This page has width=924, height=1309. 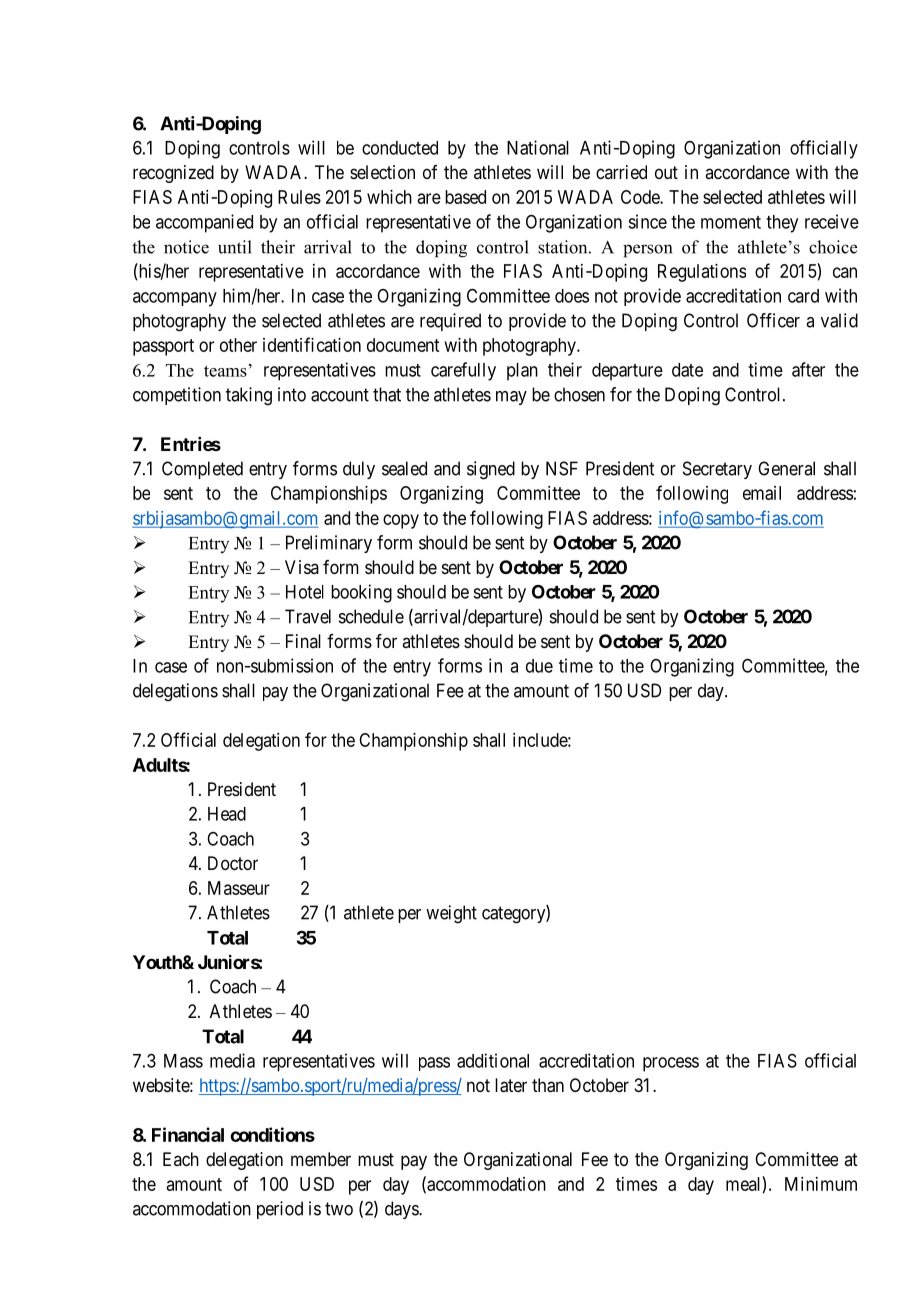 What do you see at coordinates (280, 1210) in the page?
I see `period` at bounding box center [280, 1210].
